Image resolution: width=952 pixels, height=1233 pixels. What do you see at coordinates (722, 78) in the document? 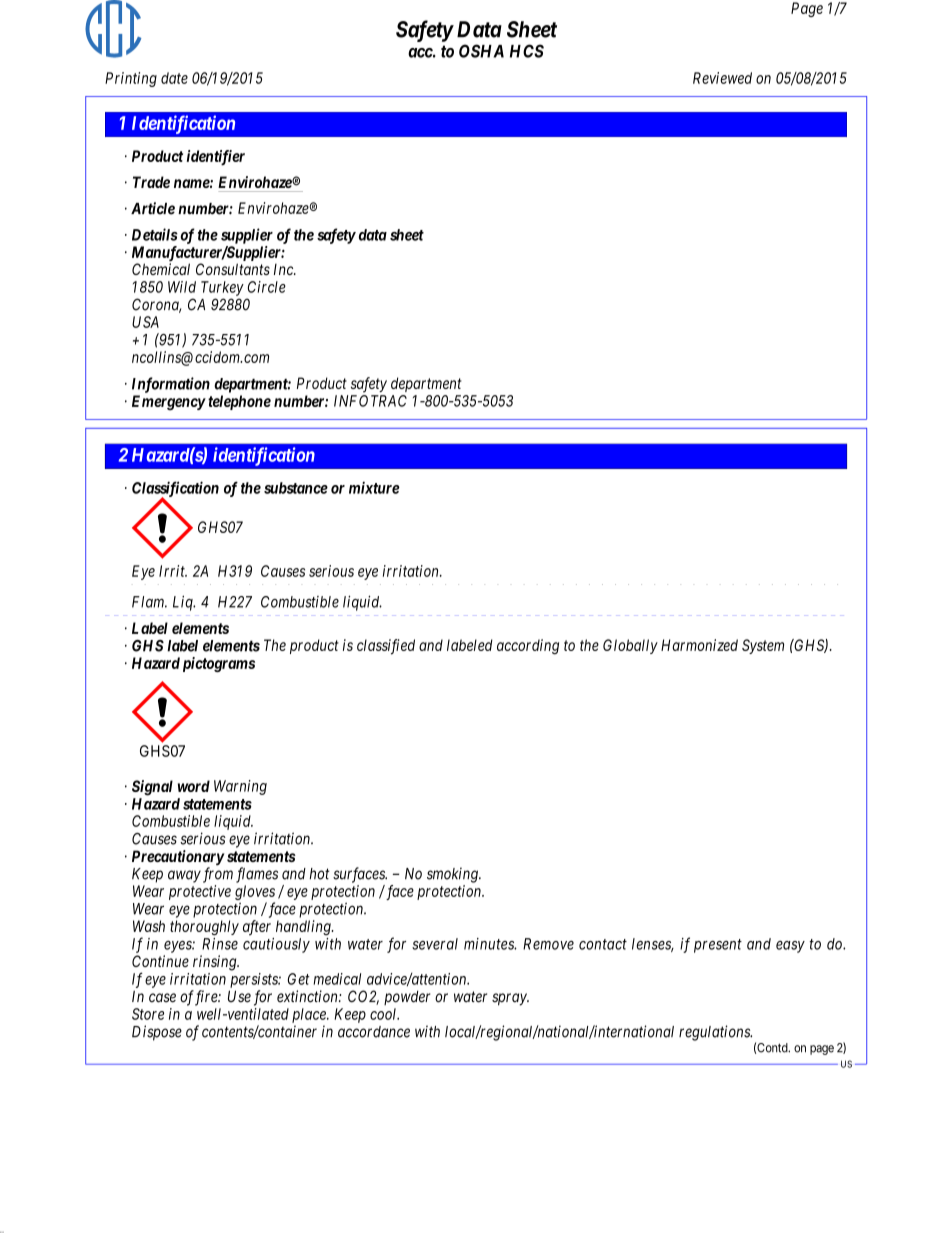
I see `Reviewed` at bounding box center [722, 78].
